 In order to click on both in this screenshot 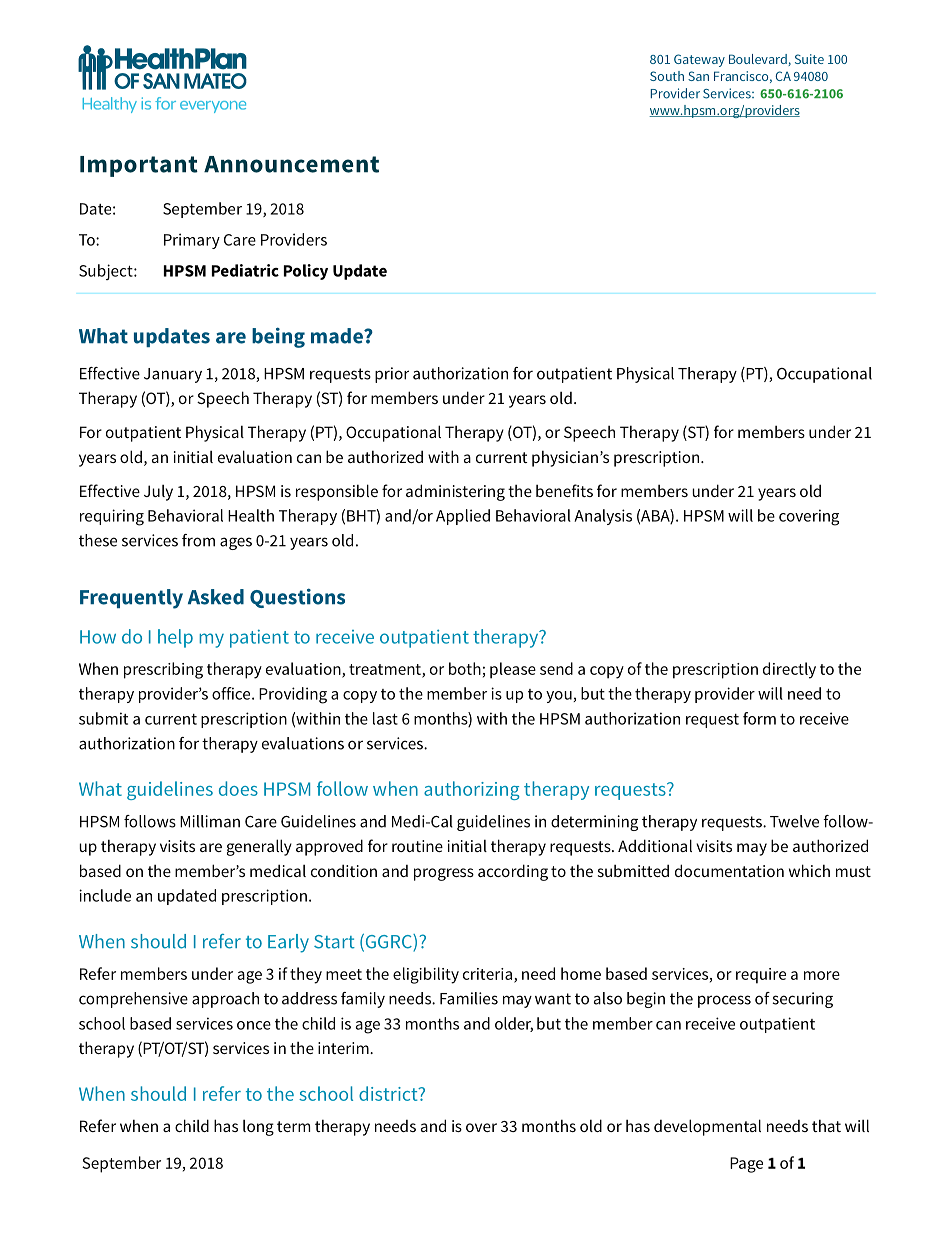, I will do `click(465, 668)`.
